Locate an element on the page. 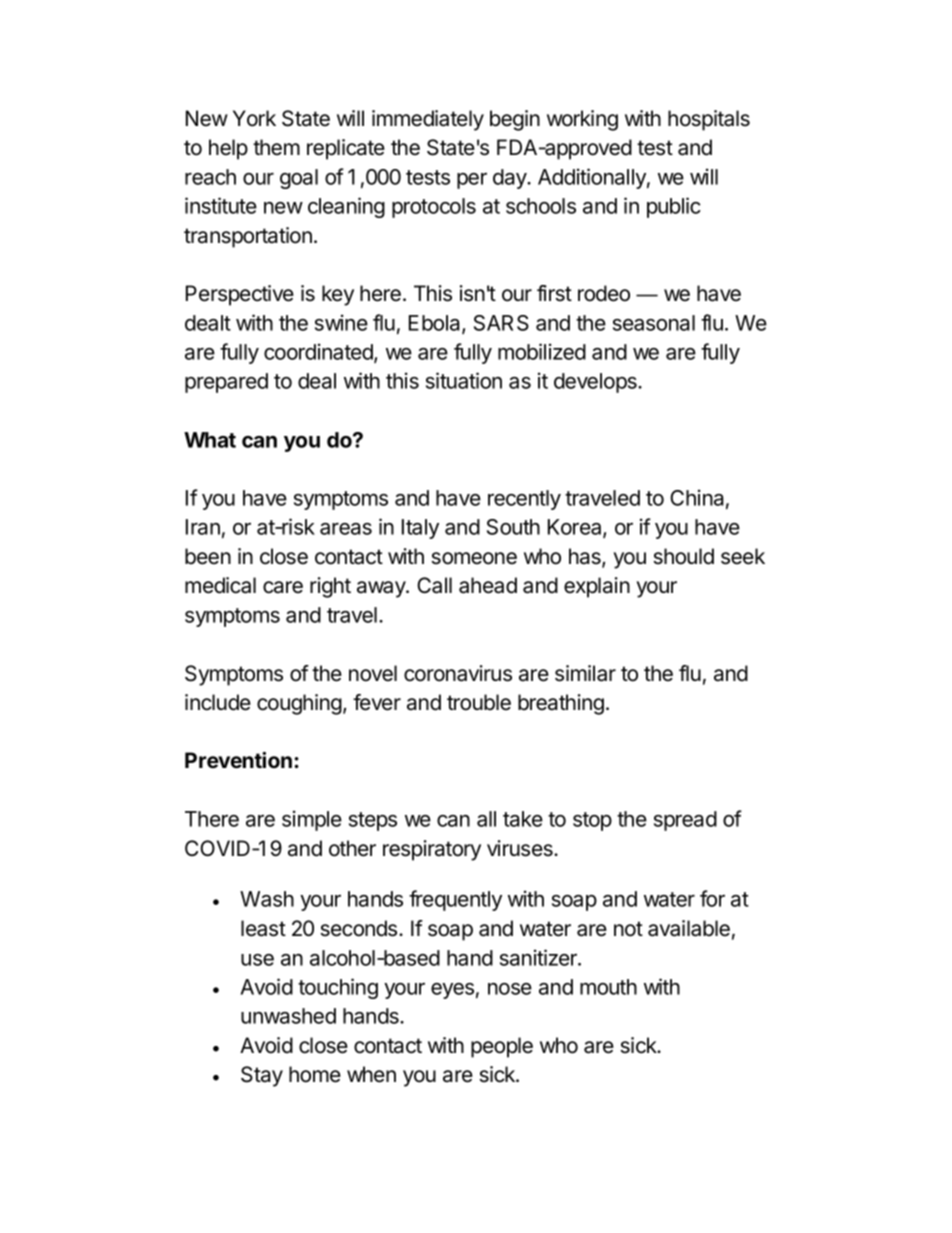  them is located at coordinates (276, 147).
